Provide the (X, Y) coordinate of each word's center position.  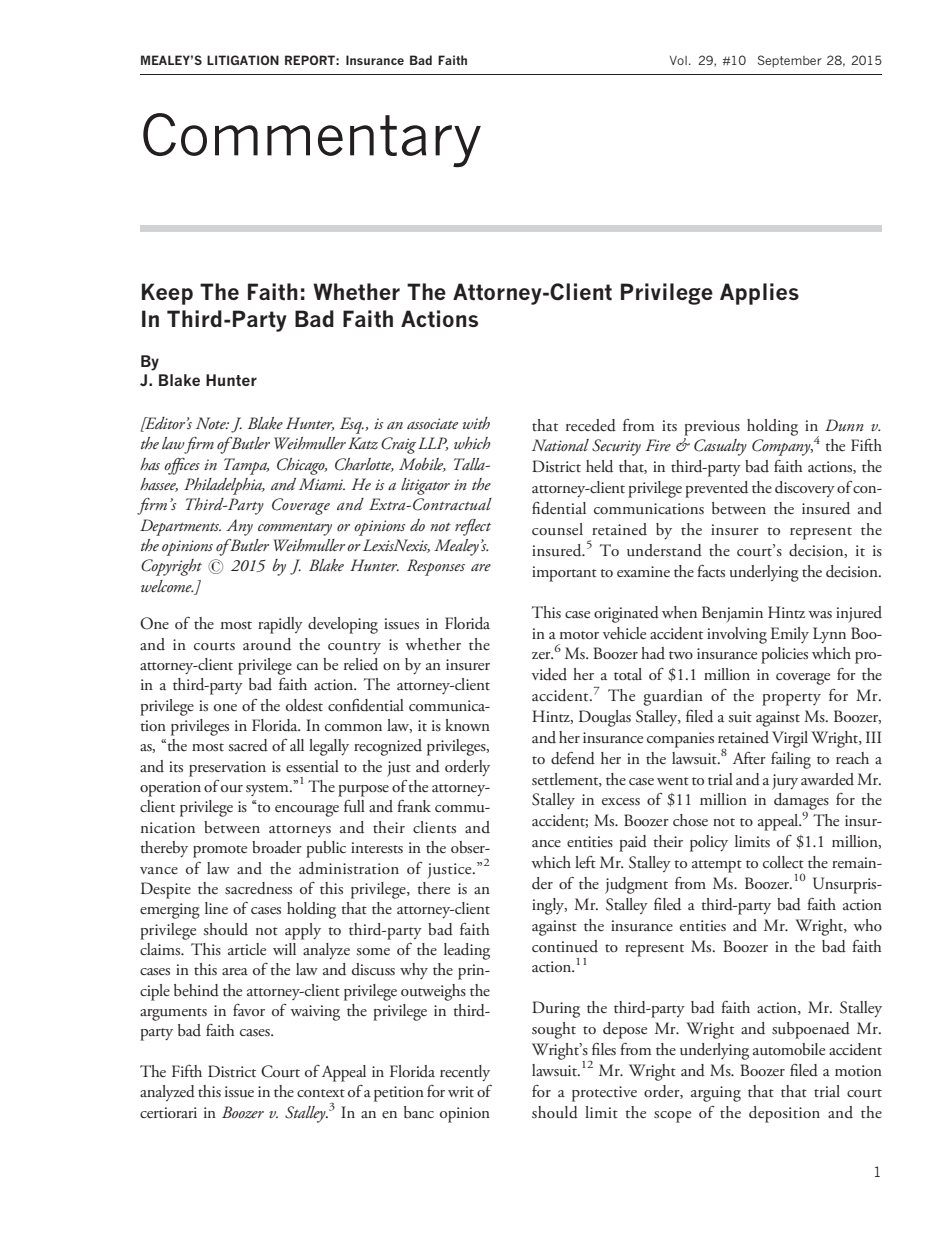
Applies (759, 294)
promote (220, 851)
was (820, 614)
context (321, 1093)
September (790, 61)
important (564, 574)
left (585, 862)
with (476, 423)
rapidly (280, 625)
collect (783, 862)
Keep (167, 294)
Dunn (844, 425)
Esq (352, 425)
